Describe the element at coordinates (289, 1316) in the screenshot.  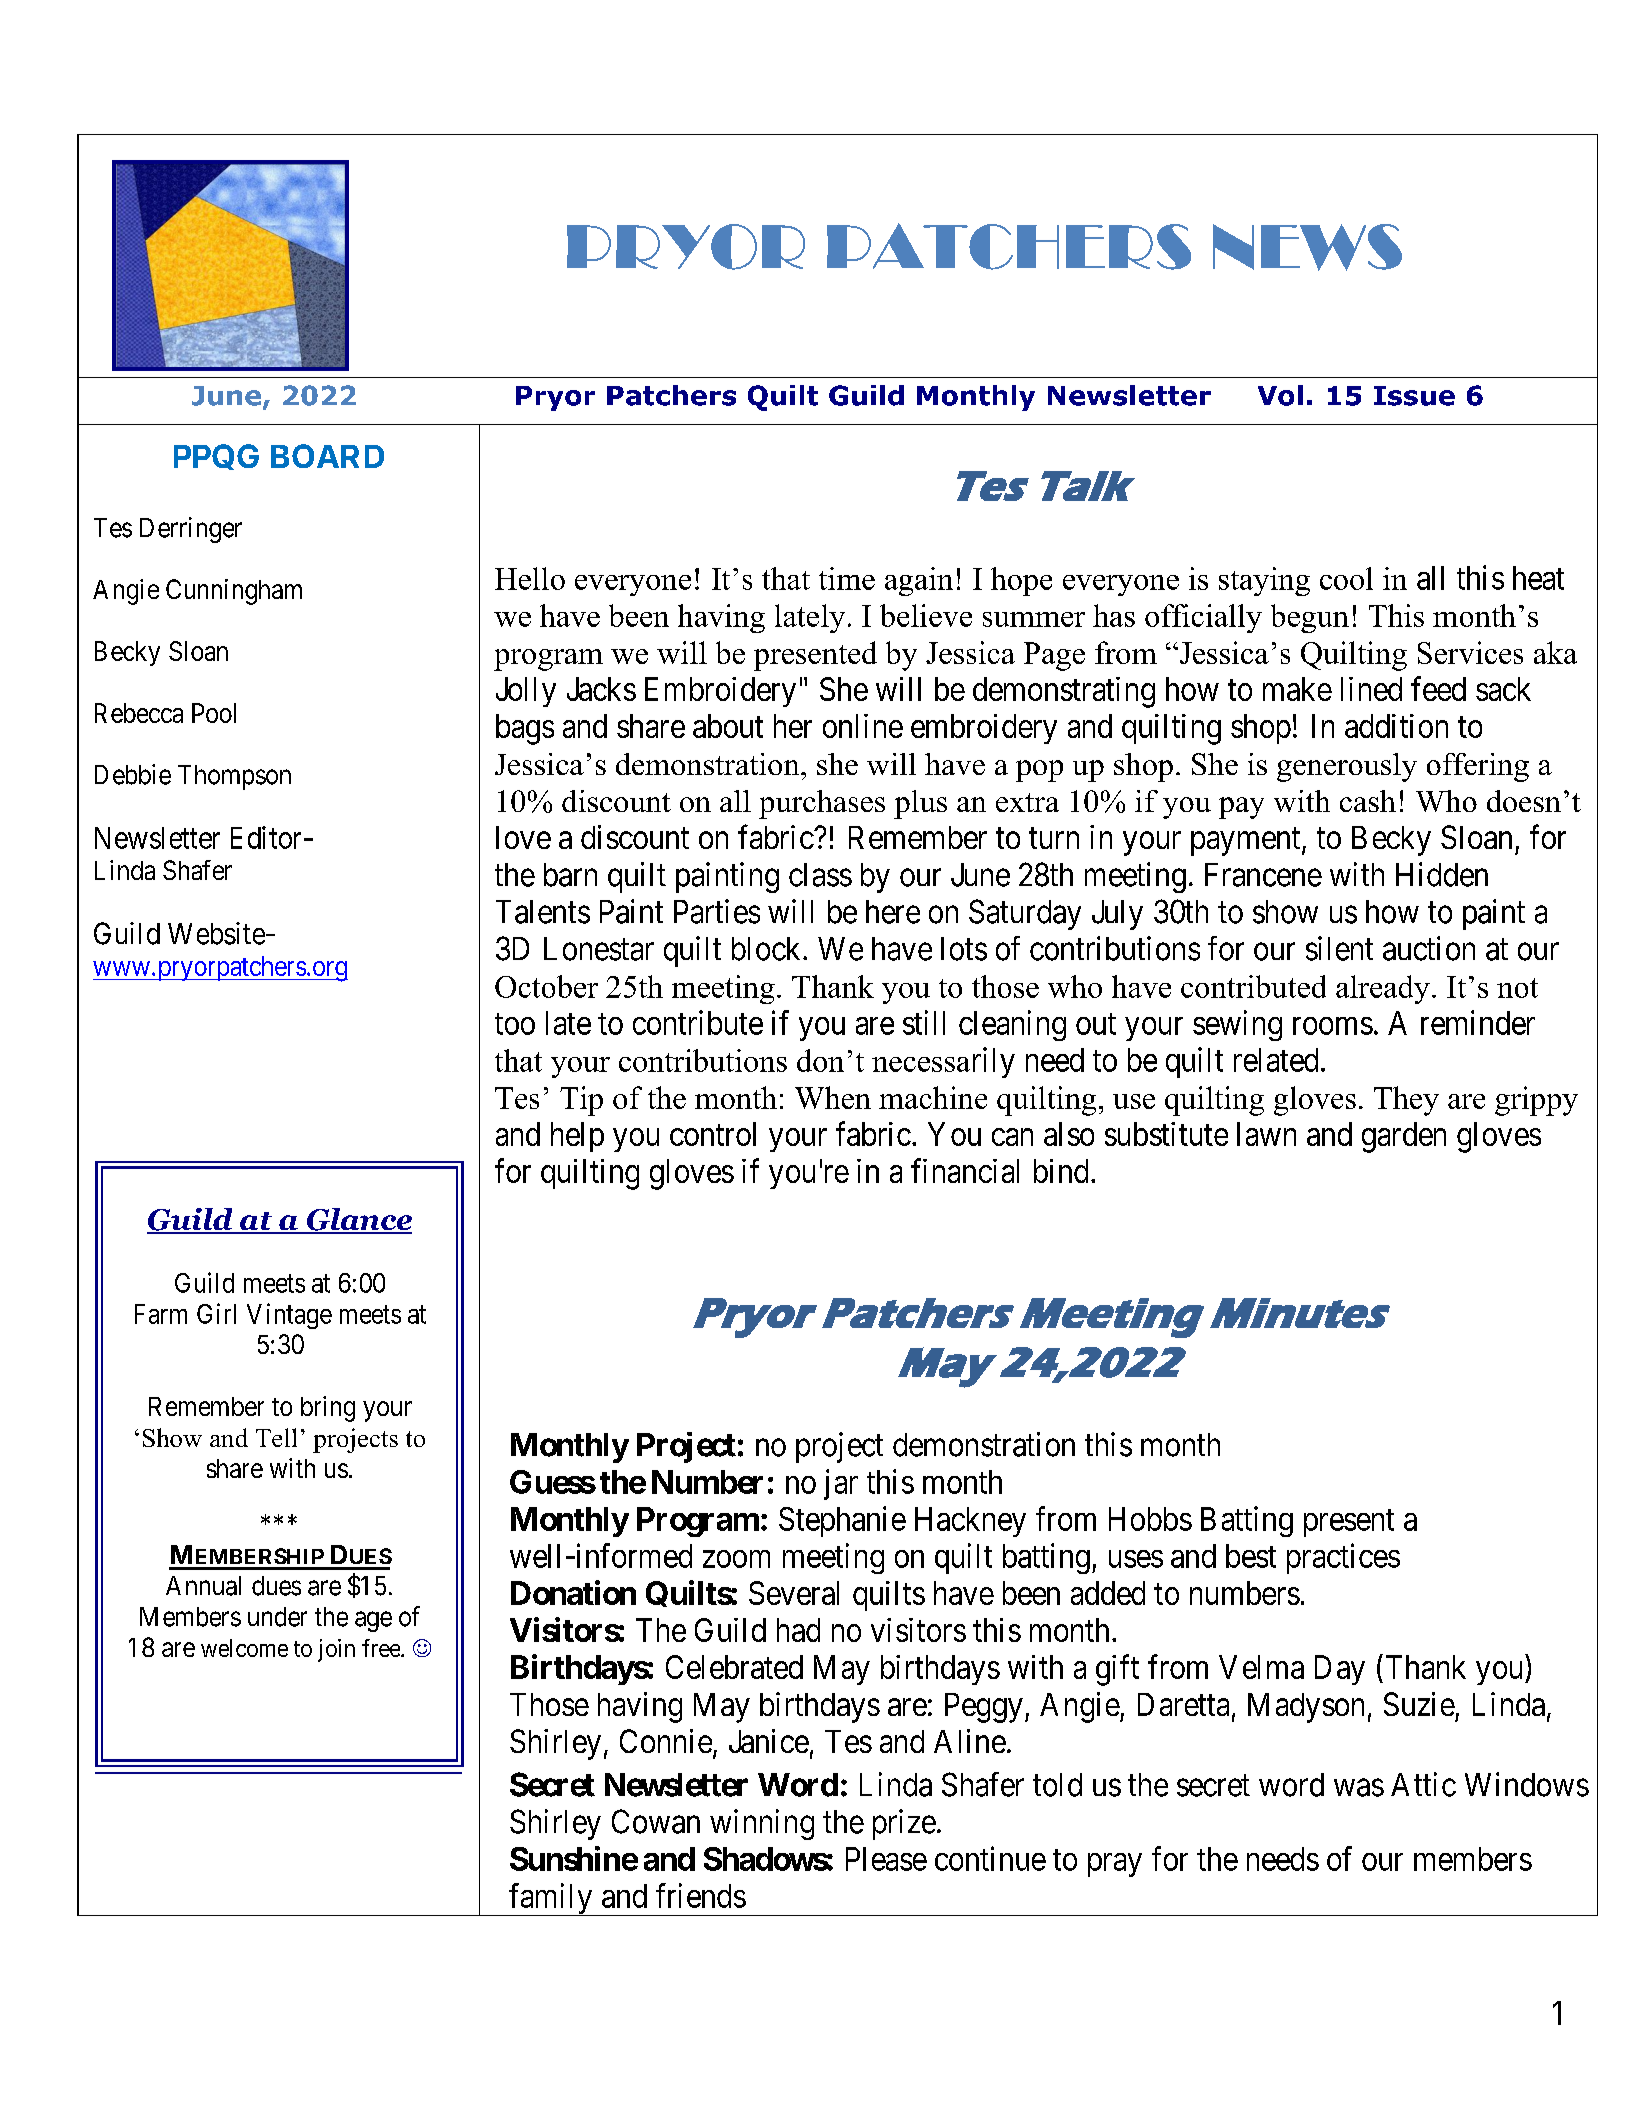
I see `Vintage` at that location.
